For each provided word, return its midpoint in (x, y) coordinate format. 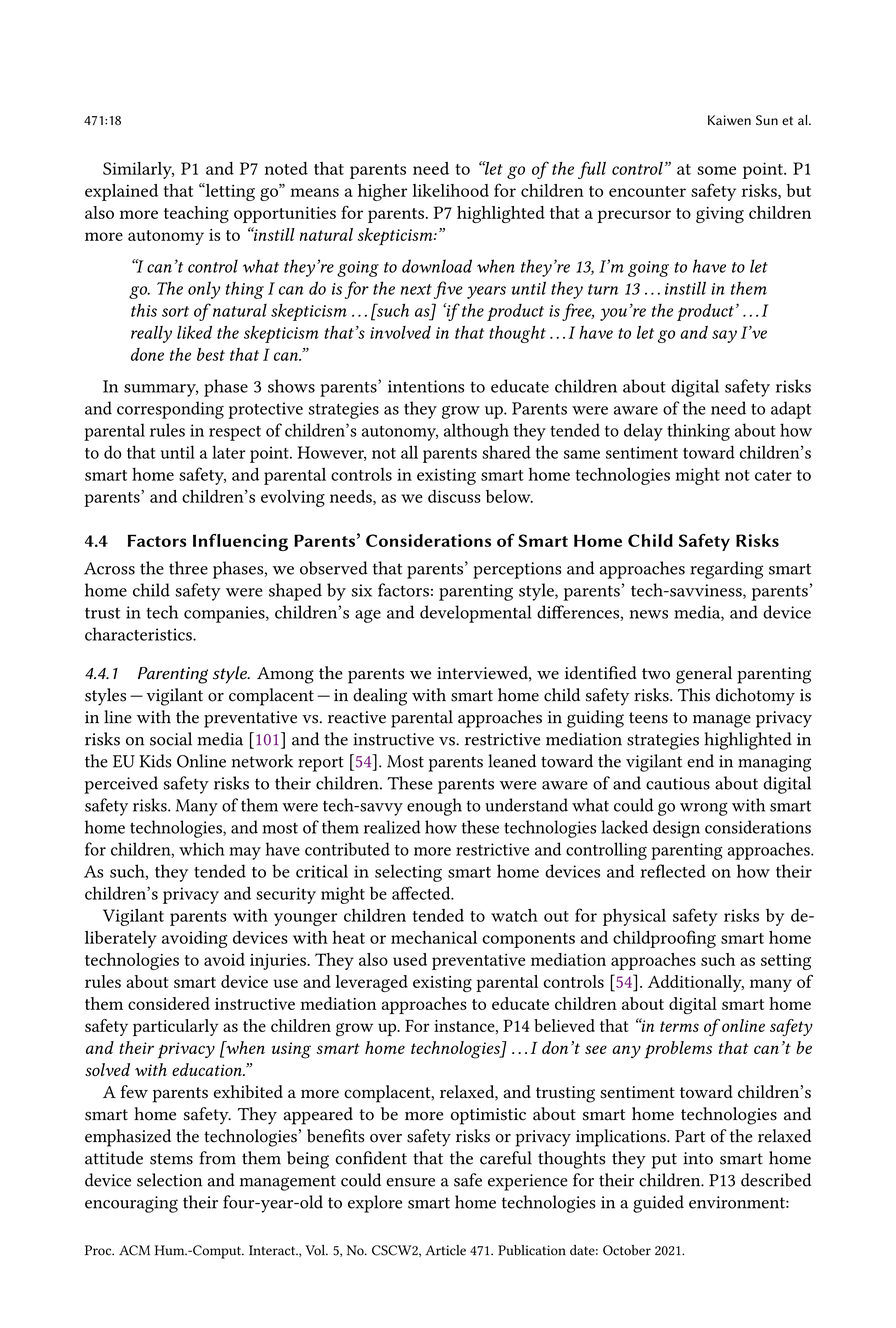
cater (773, 475)
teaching (196, 214)
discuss (454, 496)
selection (169, 1180)
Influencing (240, 542)
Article (445, 1250)
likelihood (450, 190)
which (202, 849)
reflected (673, 871)
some (716, 170)
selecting (408, 873)
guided (658, 1204)
